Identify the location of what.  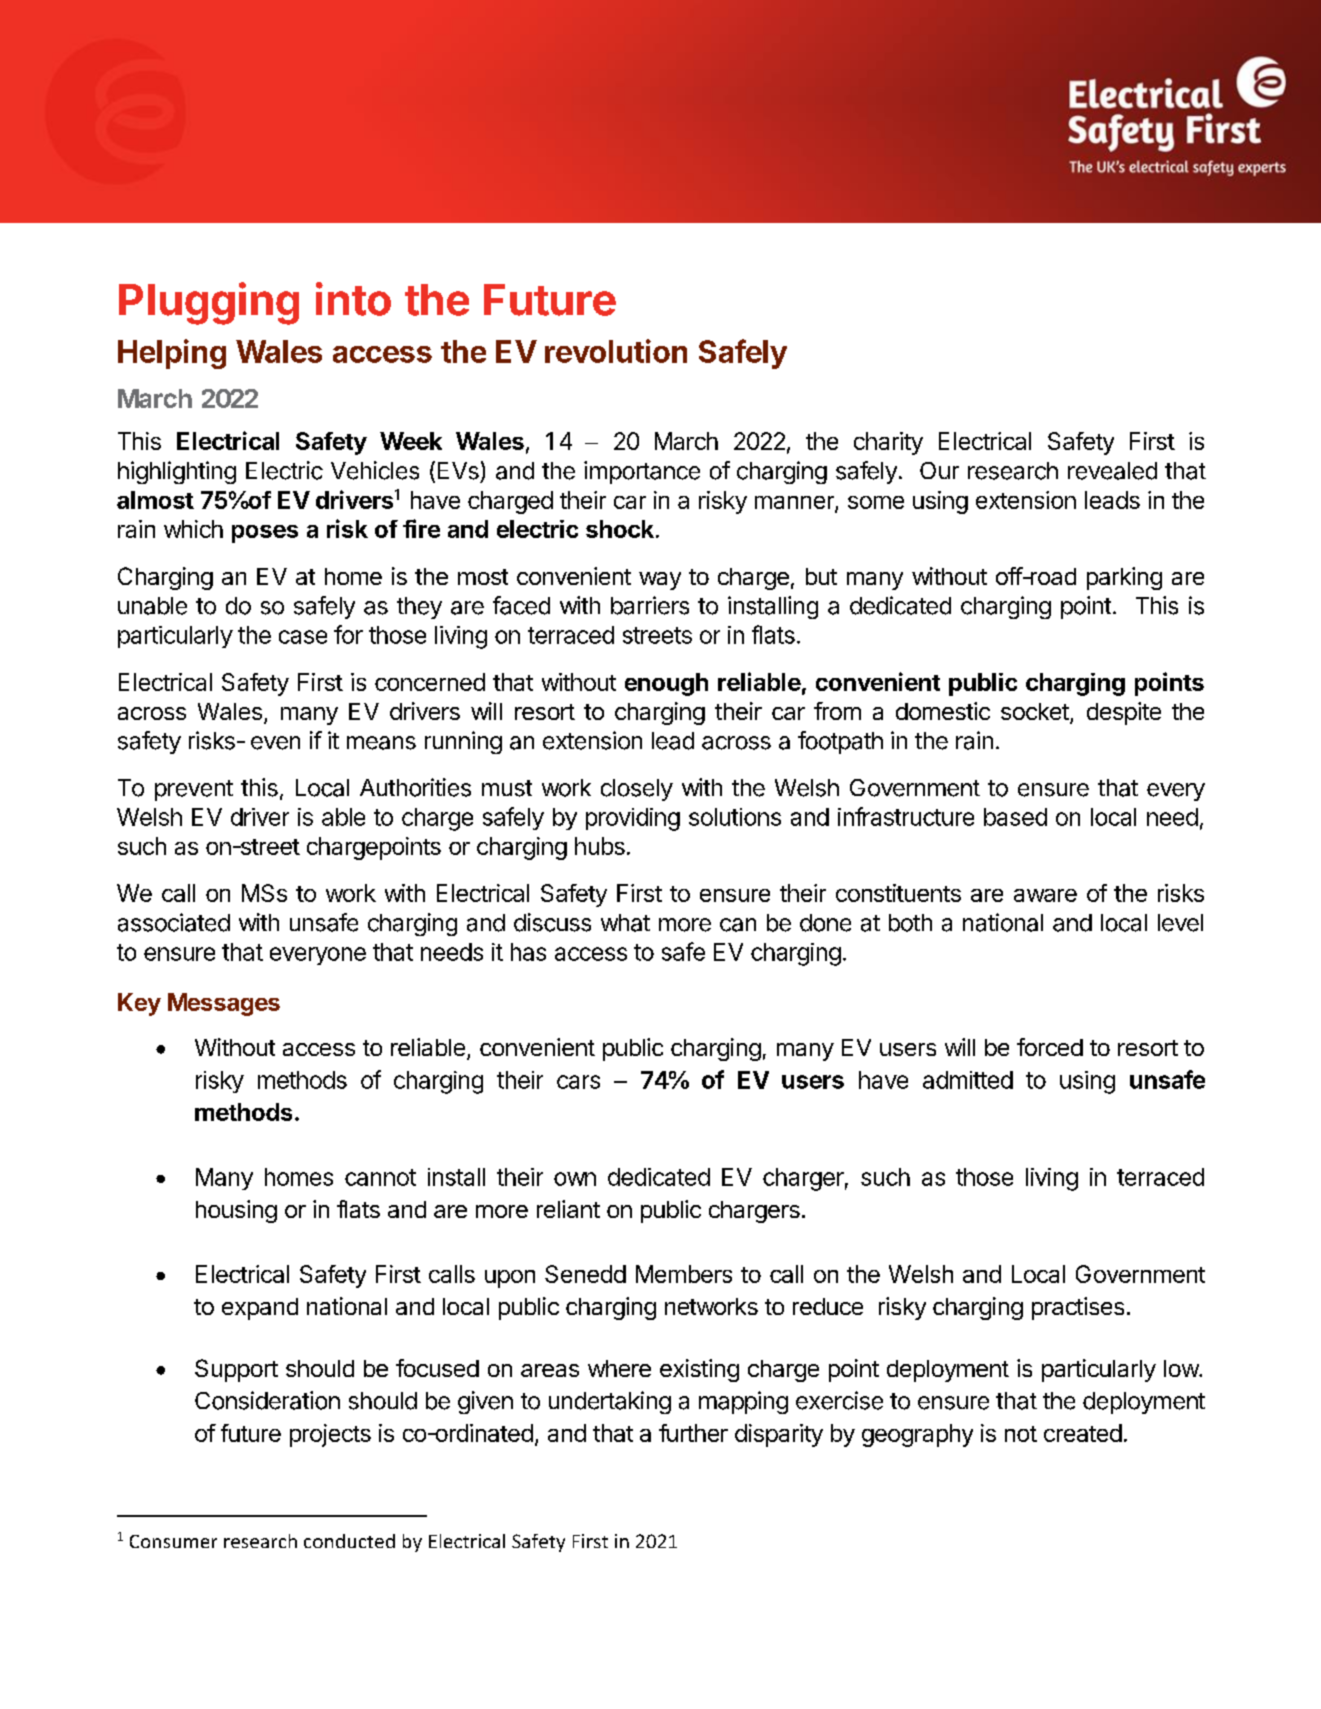
(625, 923).
